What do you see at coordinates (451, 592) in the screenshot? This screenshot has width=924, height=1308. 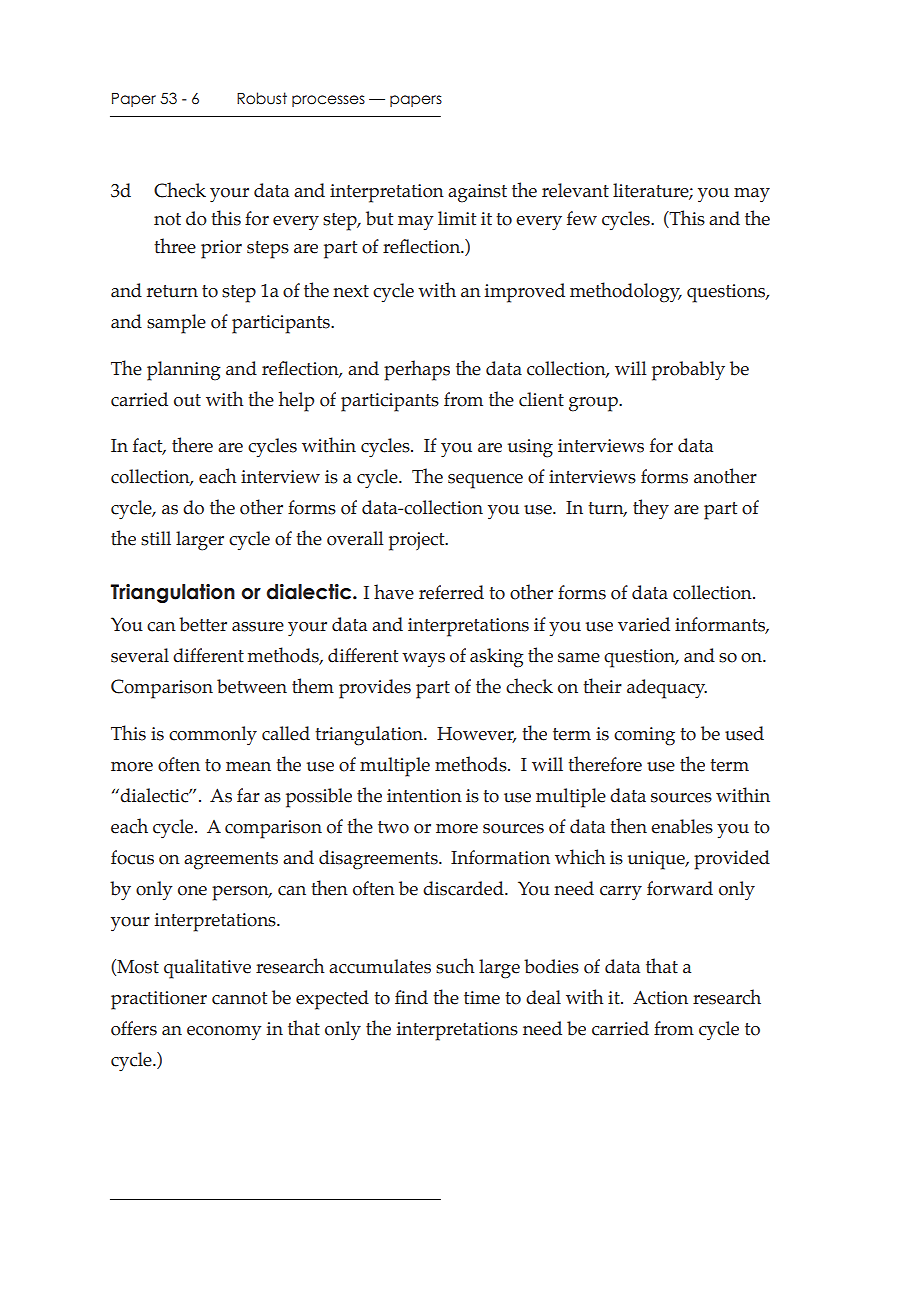 I see `referred` at bounding box center [451, 592].
